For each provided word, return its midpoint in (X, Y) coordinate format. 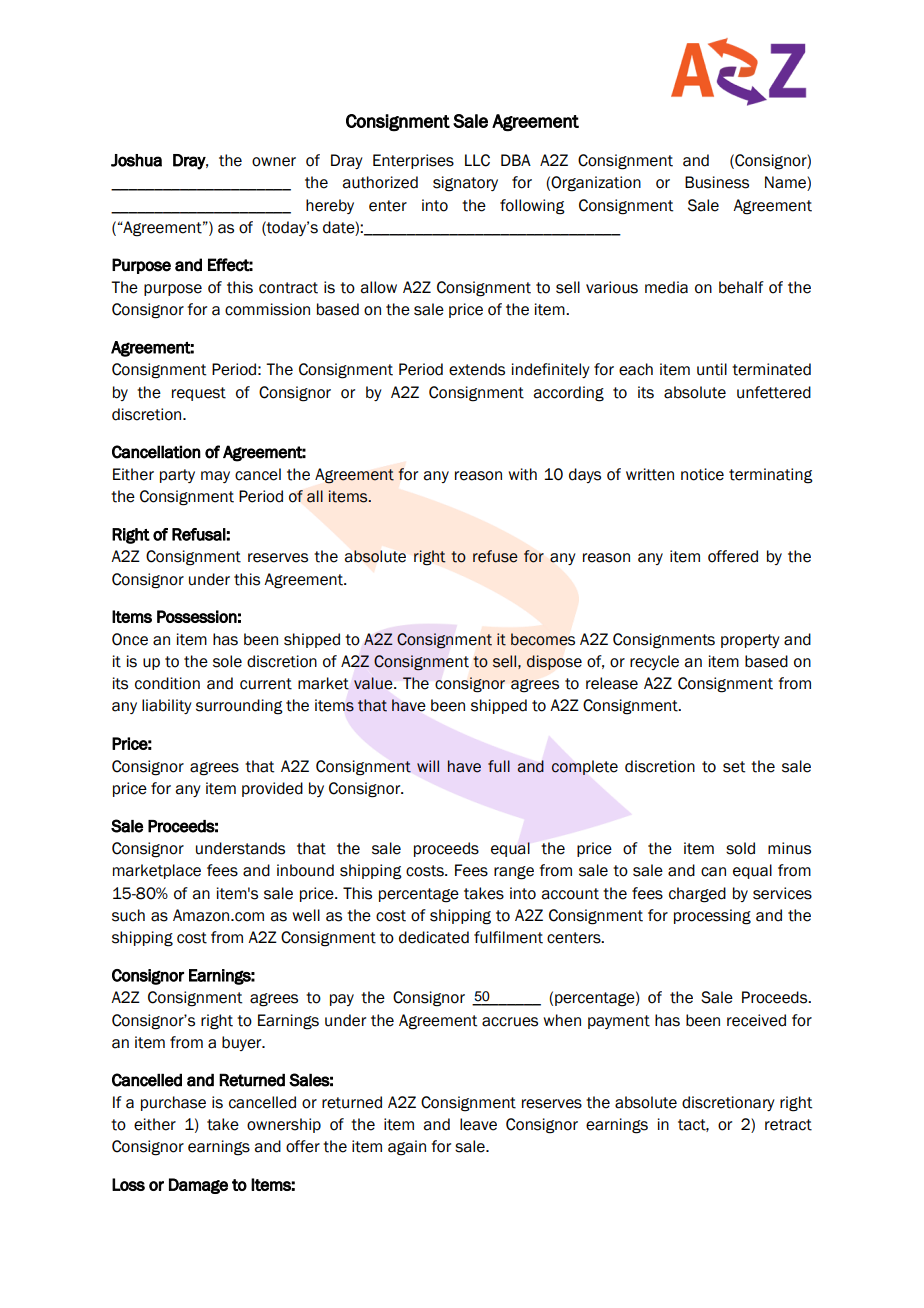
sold (740, 848)
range (514, 873)
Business (717, 182)
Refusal (199, 534)
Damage (198, 1186)
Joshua (136, 160)
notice (702, 474)
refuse (495, 556)
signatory (465, 184)
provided (272, 789)
